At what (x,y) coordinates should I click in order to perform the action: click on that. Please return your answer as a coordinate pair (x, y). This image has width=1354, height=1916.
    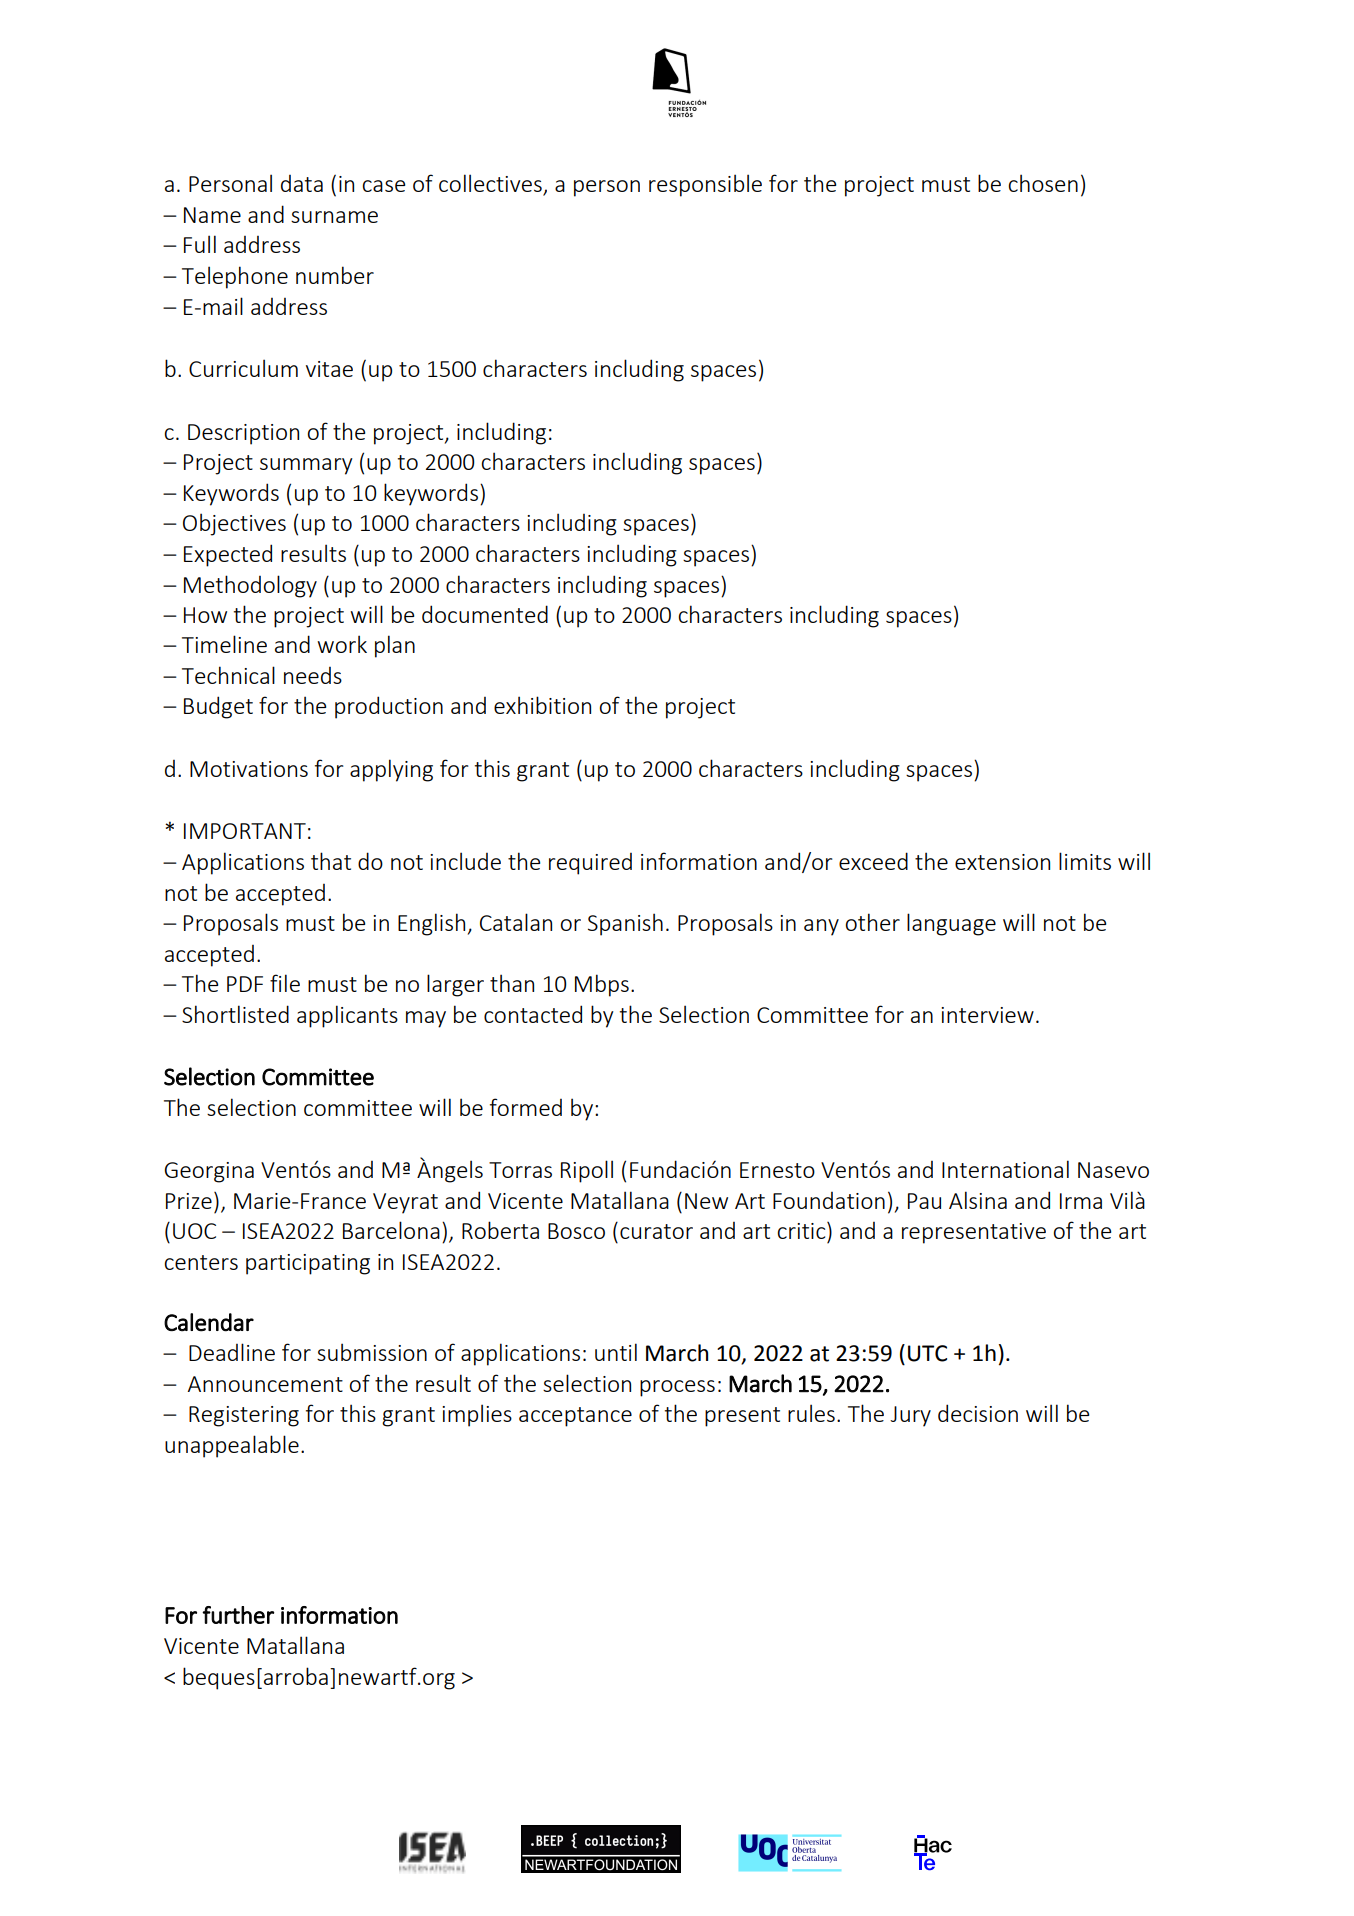
    Looking at the image, I should click on (331, 861).
